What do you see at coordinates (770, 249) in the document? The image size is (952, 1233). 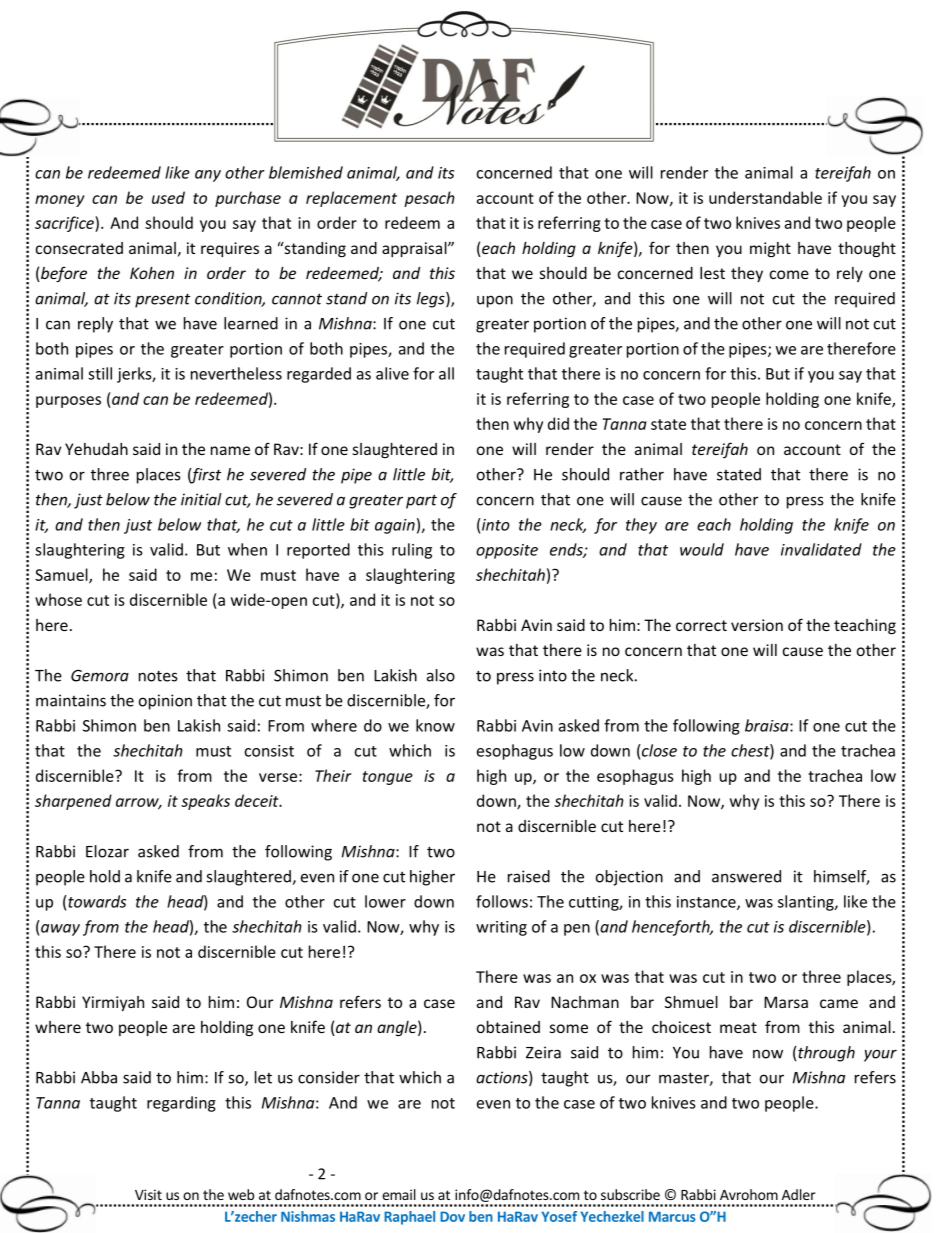 I see `might` at bounding box center [770, 249].
